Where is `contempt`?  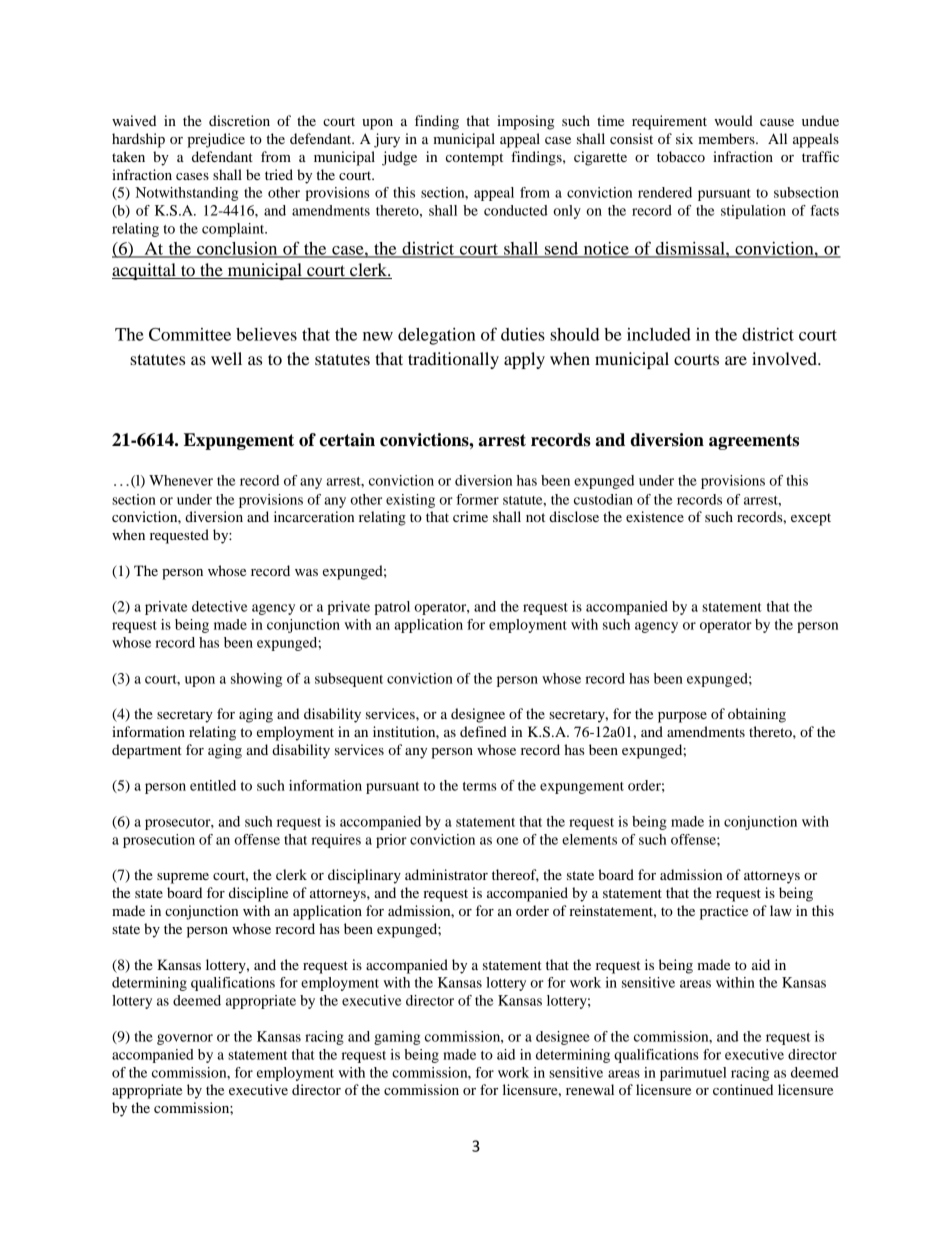
contempt is located at coordinates (474, 159).
